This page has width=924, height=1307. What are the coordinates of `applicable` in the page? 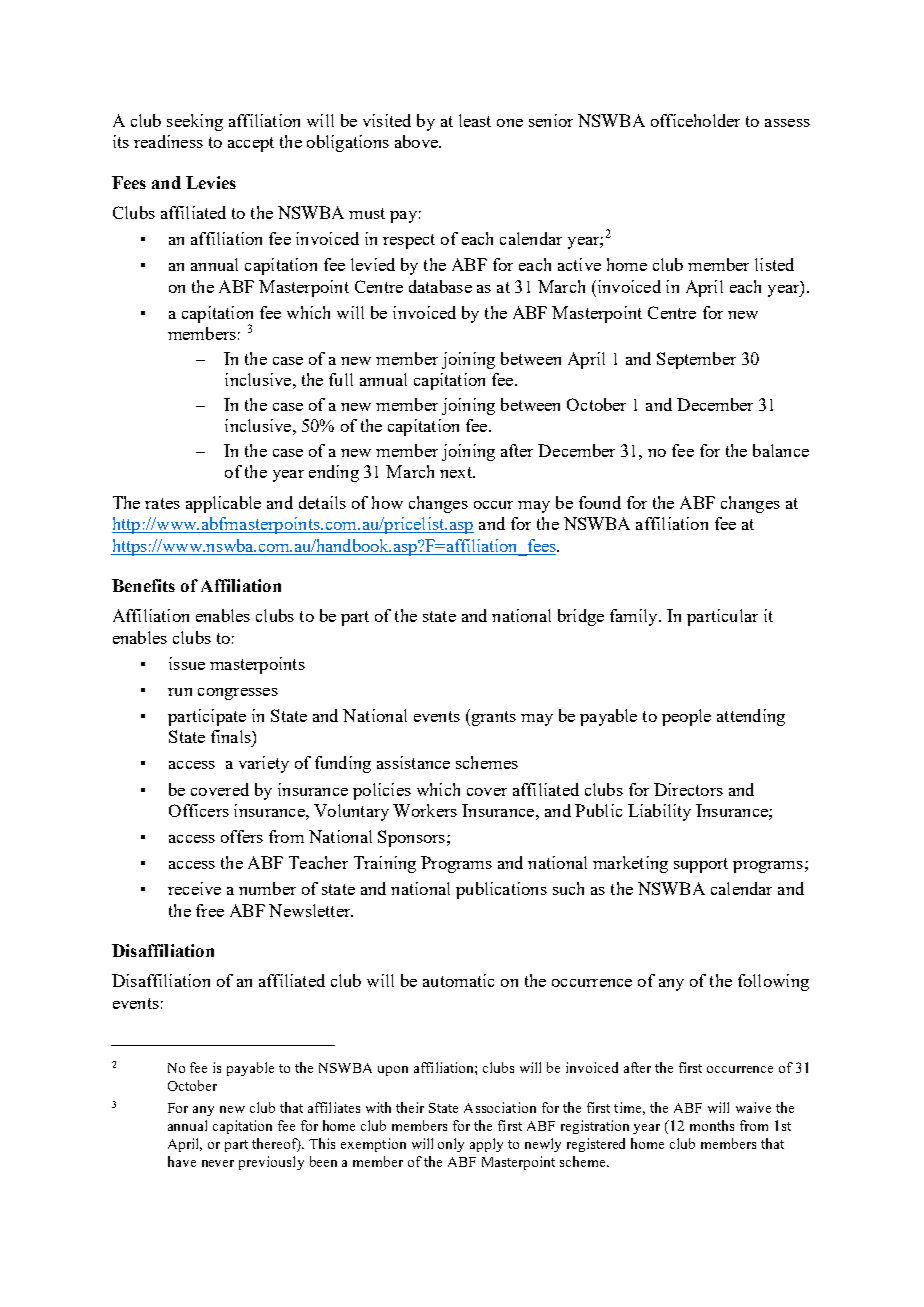 It's located at (223, 504).
